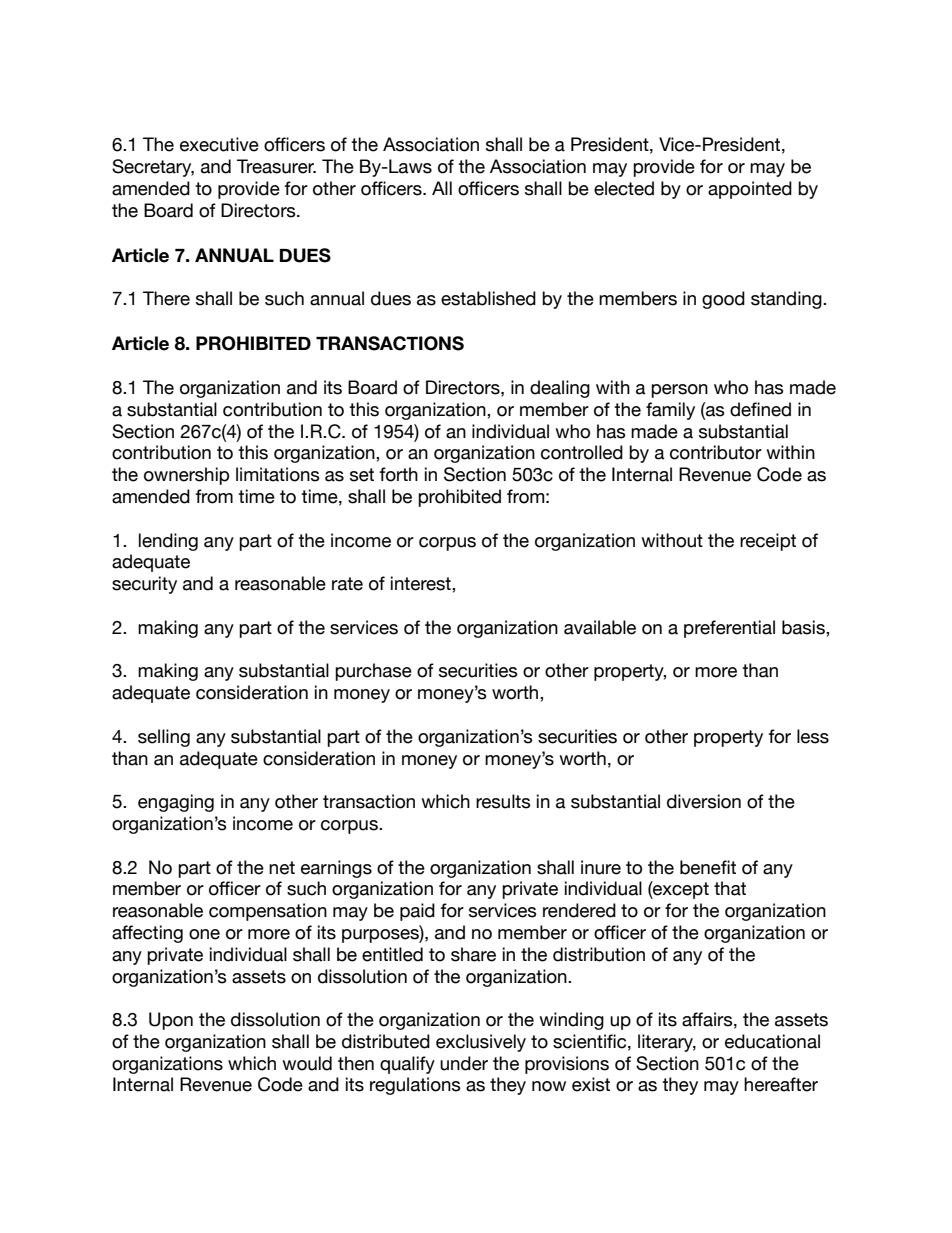 Image resolution: width=952 pixels, height=1233 pixels. I want to click on under, so click(464, 1063).
